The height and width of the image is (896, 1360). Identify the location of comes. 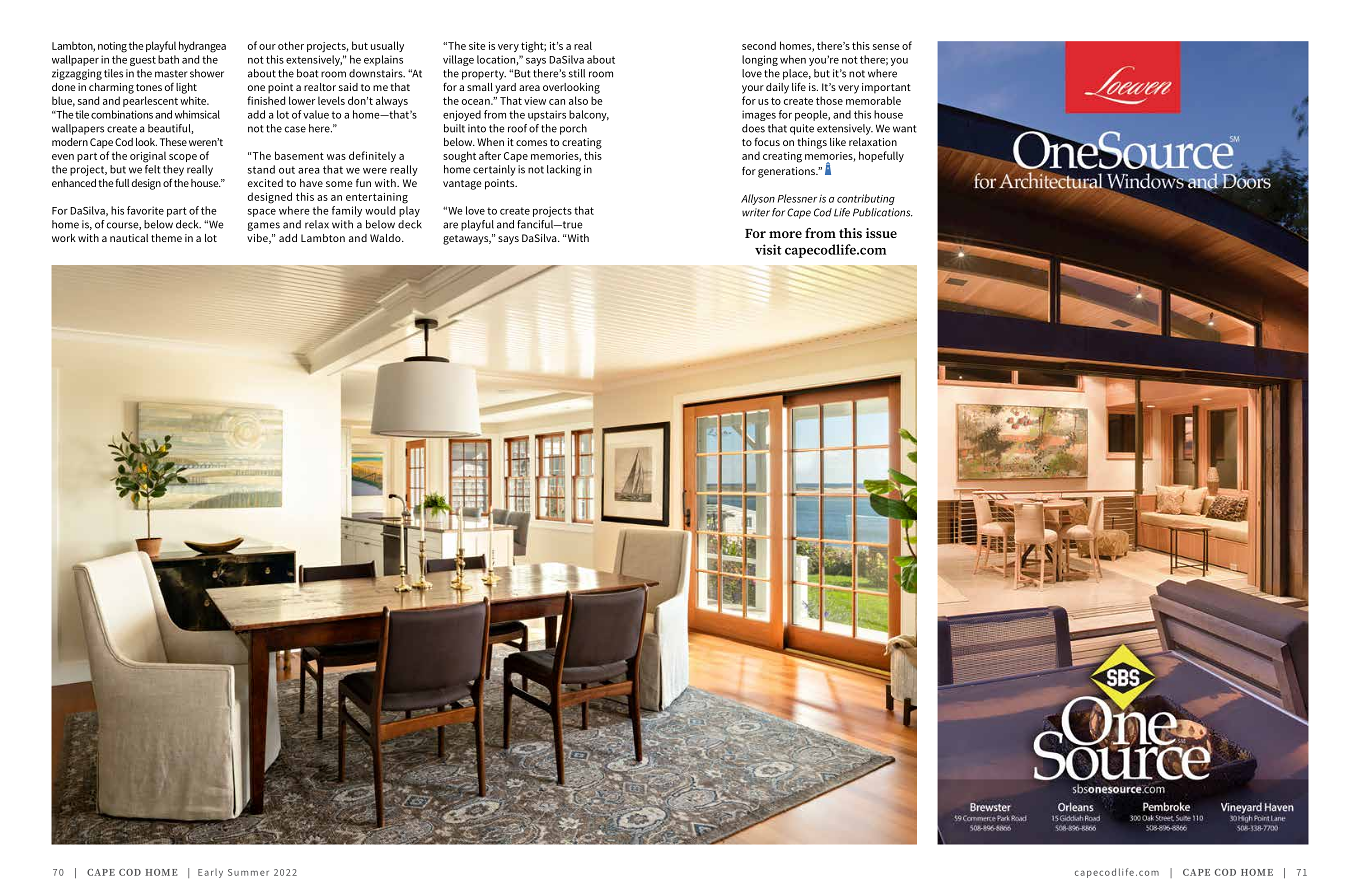
(531, 143).
